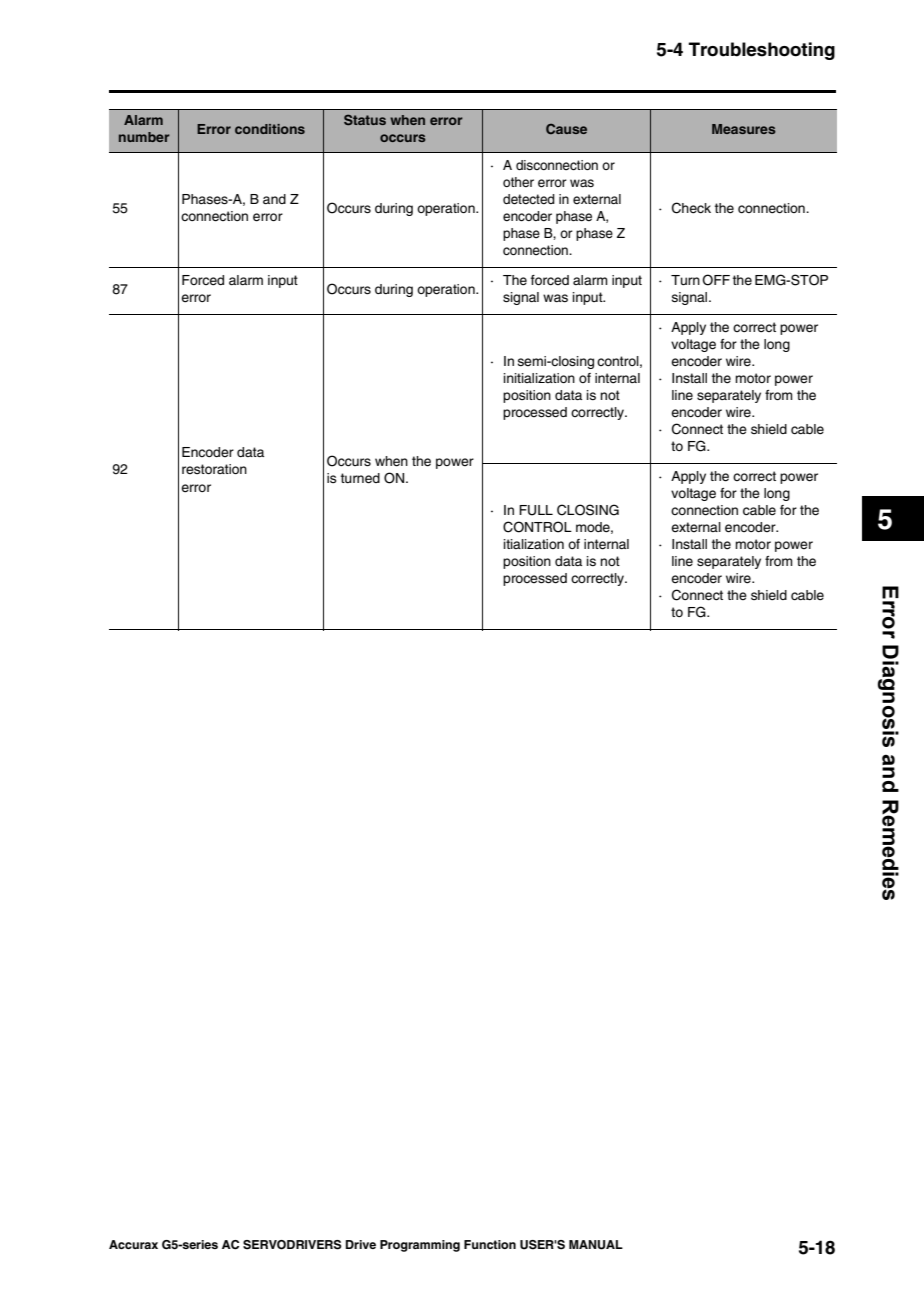 The height and width of the screenshot is (1308, 924). Describe the element at coordinates (214, 469) in the screenshot. I see `restoration` at that location.
